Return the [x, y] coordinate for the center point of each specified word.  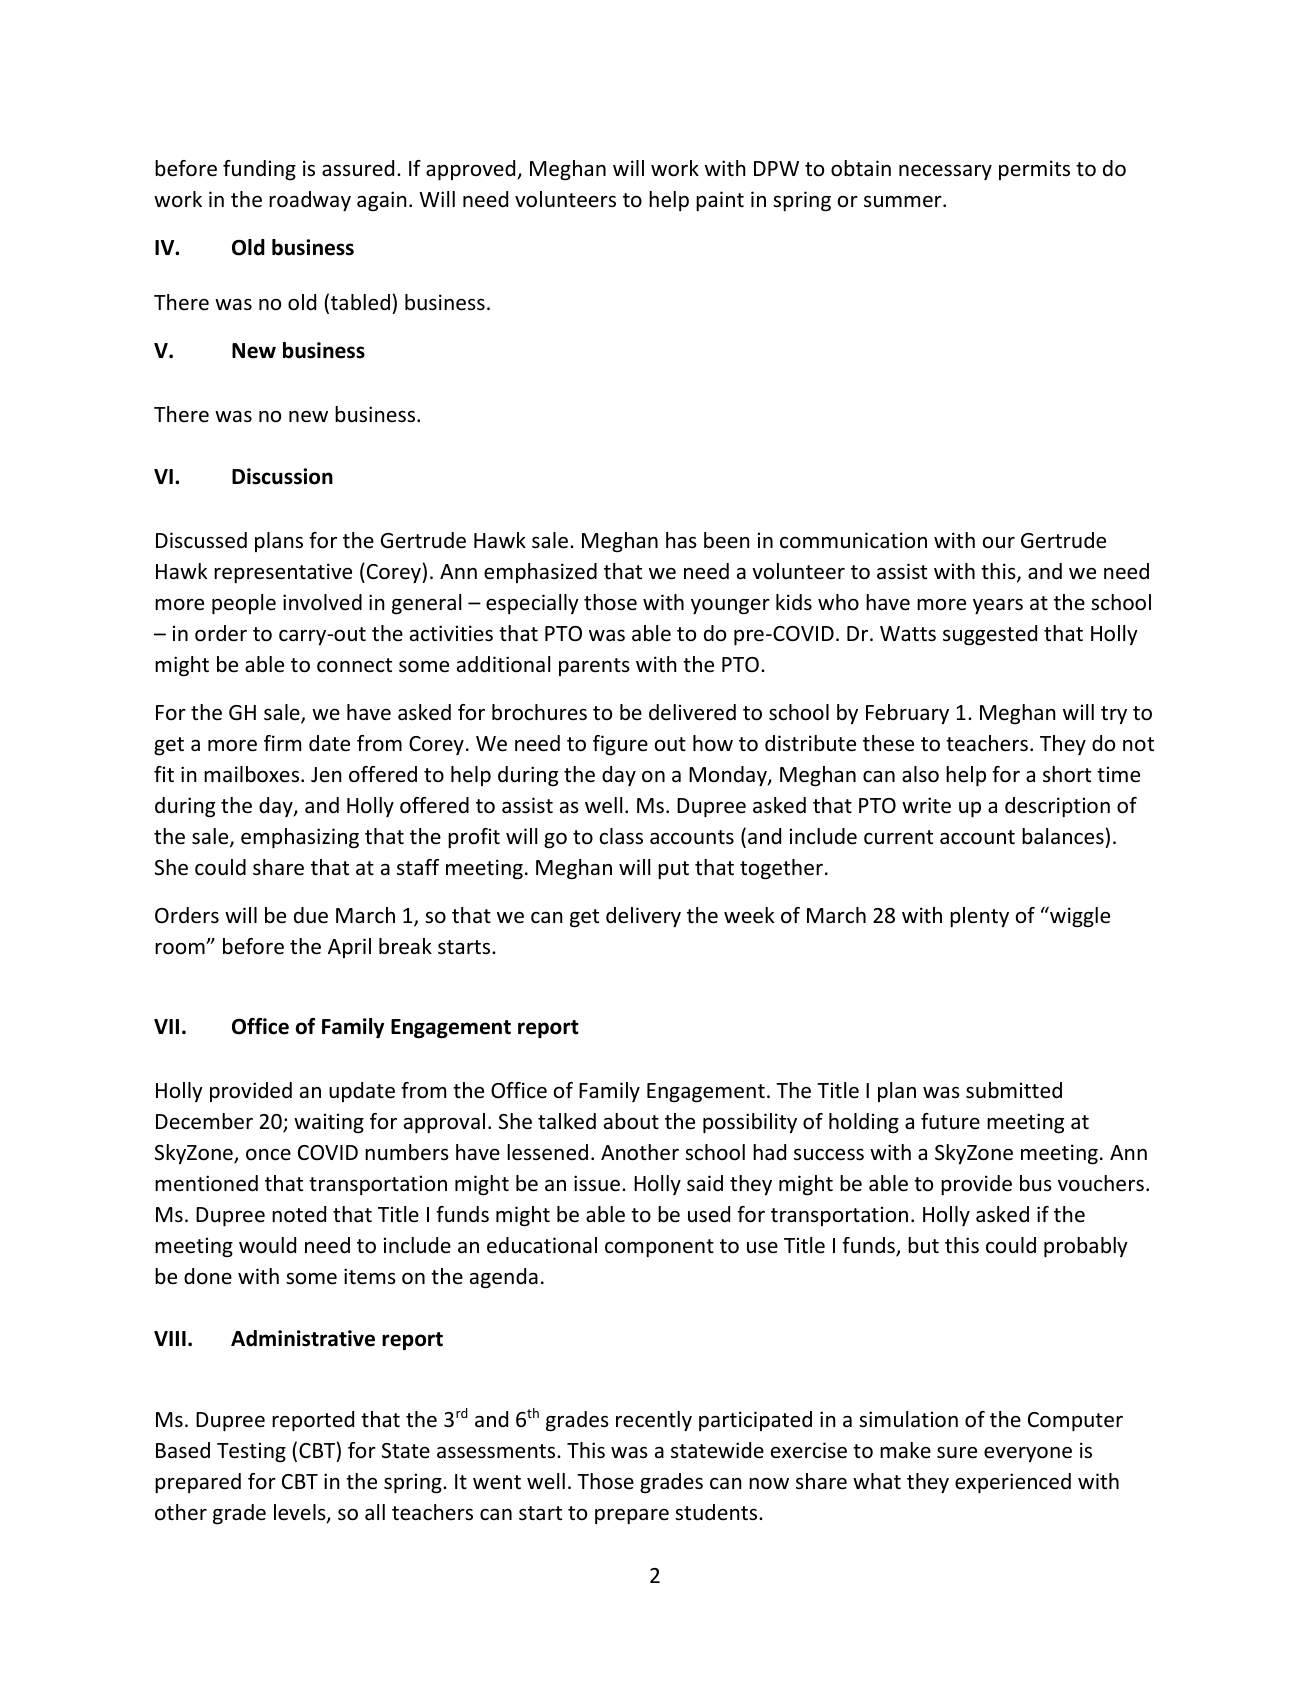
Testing [251, 1452]
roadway [310, 201]
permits [1034, 170]
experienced [1013, 1483]
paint [720, 201]
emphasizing [300, 838]
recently [654, 1421]
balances [1063, 836]
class [621, 836]
